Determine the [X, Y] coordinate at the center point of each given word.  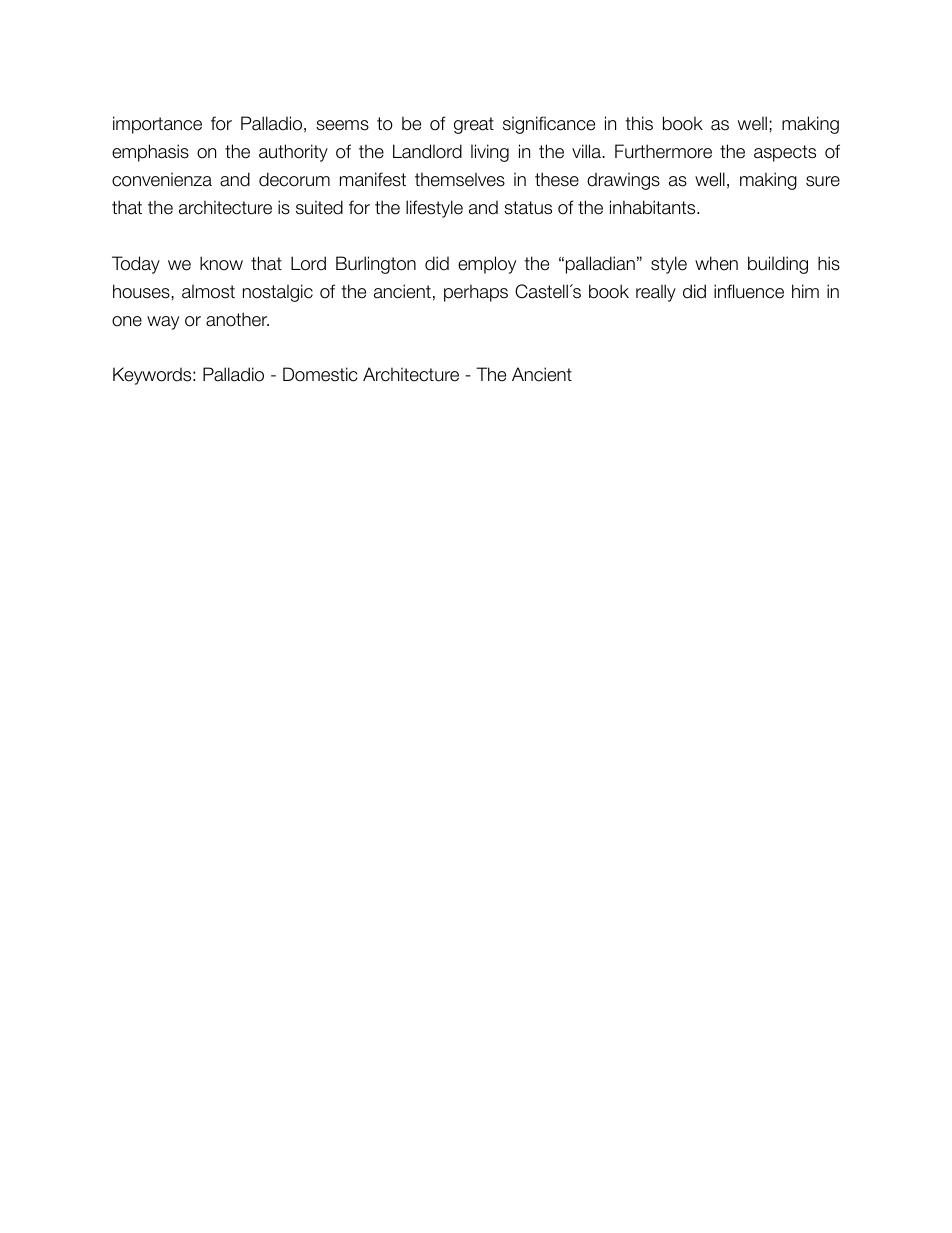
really [656, 293]
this [639, 123]
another [237, 319]
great [474, 125]
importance [157, 125]
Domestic [320, 374]
